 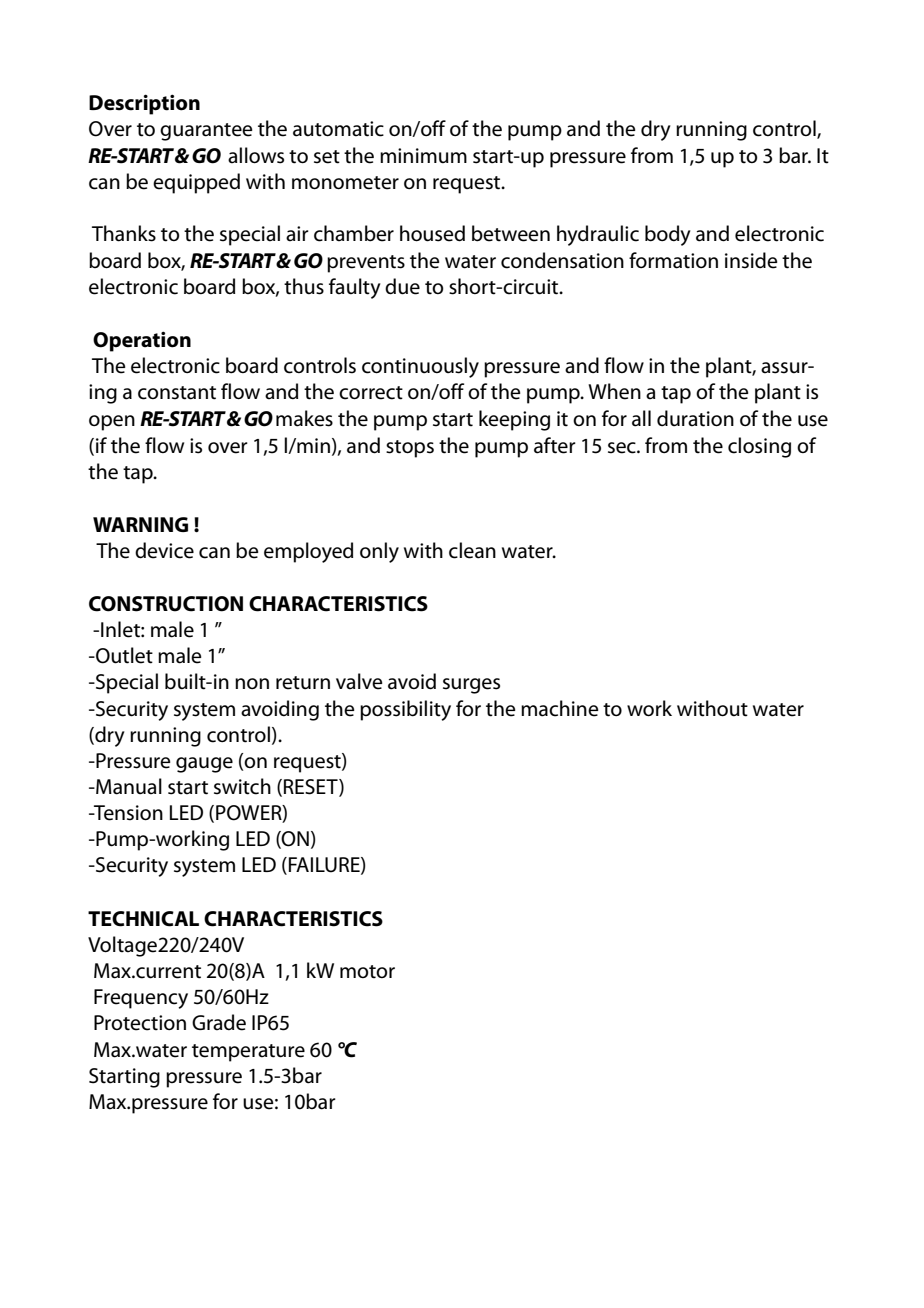 What do you see at coordinates (405, 710) in the screenshot?
I see `possibility` at bounding box center [405, 710].
